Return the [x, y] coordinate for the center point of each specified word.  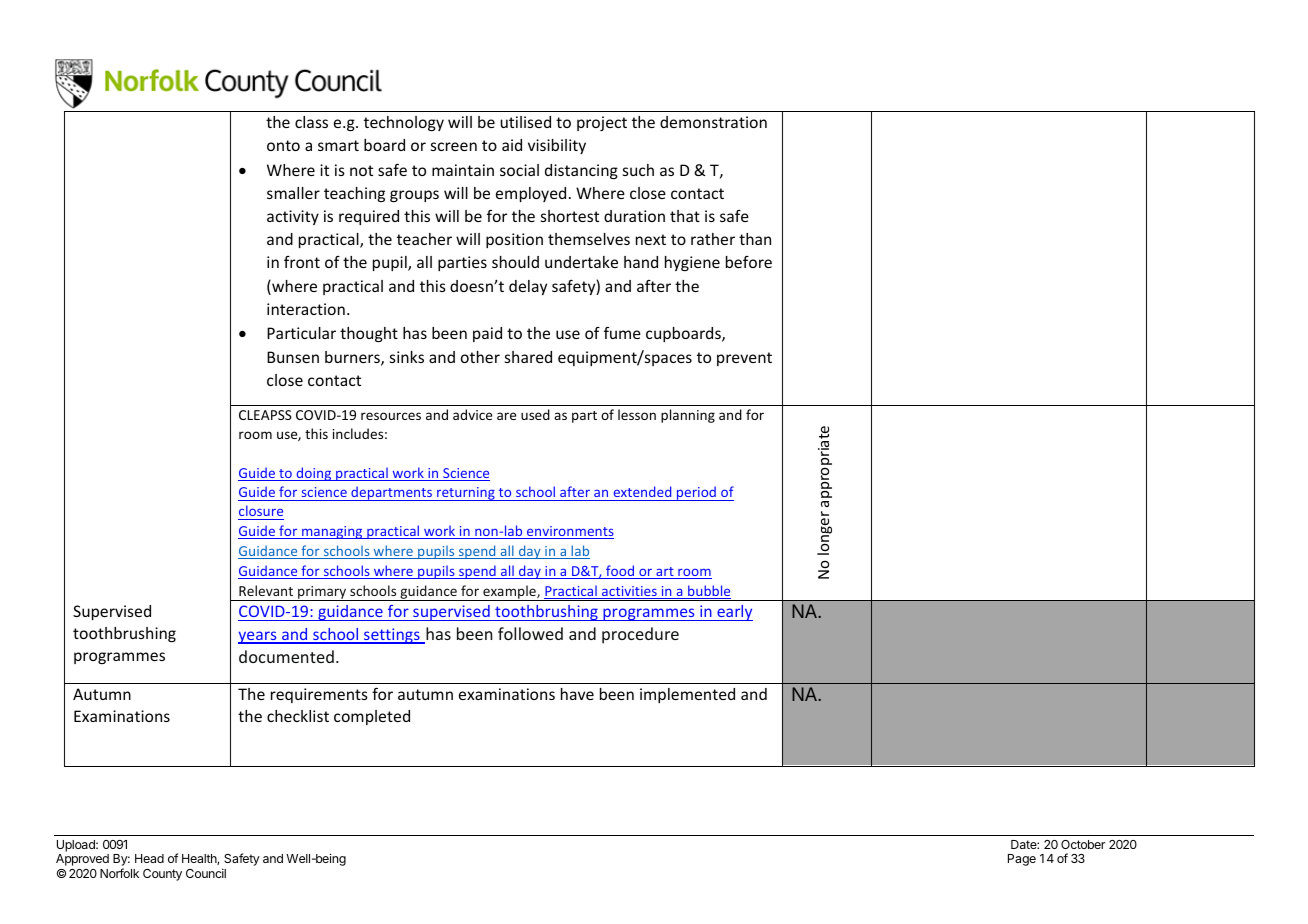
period [696, 493]
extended [642, 493]
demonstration [713, 122]
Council [206, 873]
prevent [744, 359]
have [577, 694]
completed [372, 717]
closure [261, 512]
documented [286, 656]
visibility [557, 146]
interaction [306, 309]
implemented [687, 695]
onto [283, 145]
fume [622, 333]
